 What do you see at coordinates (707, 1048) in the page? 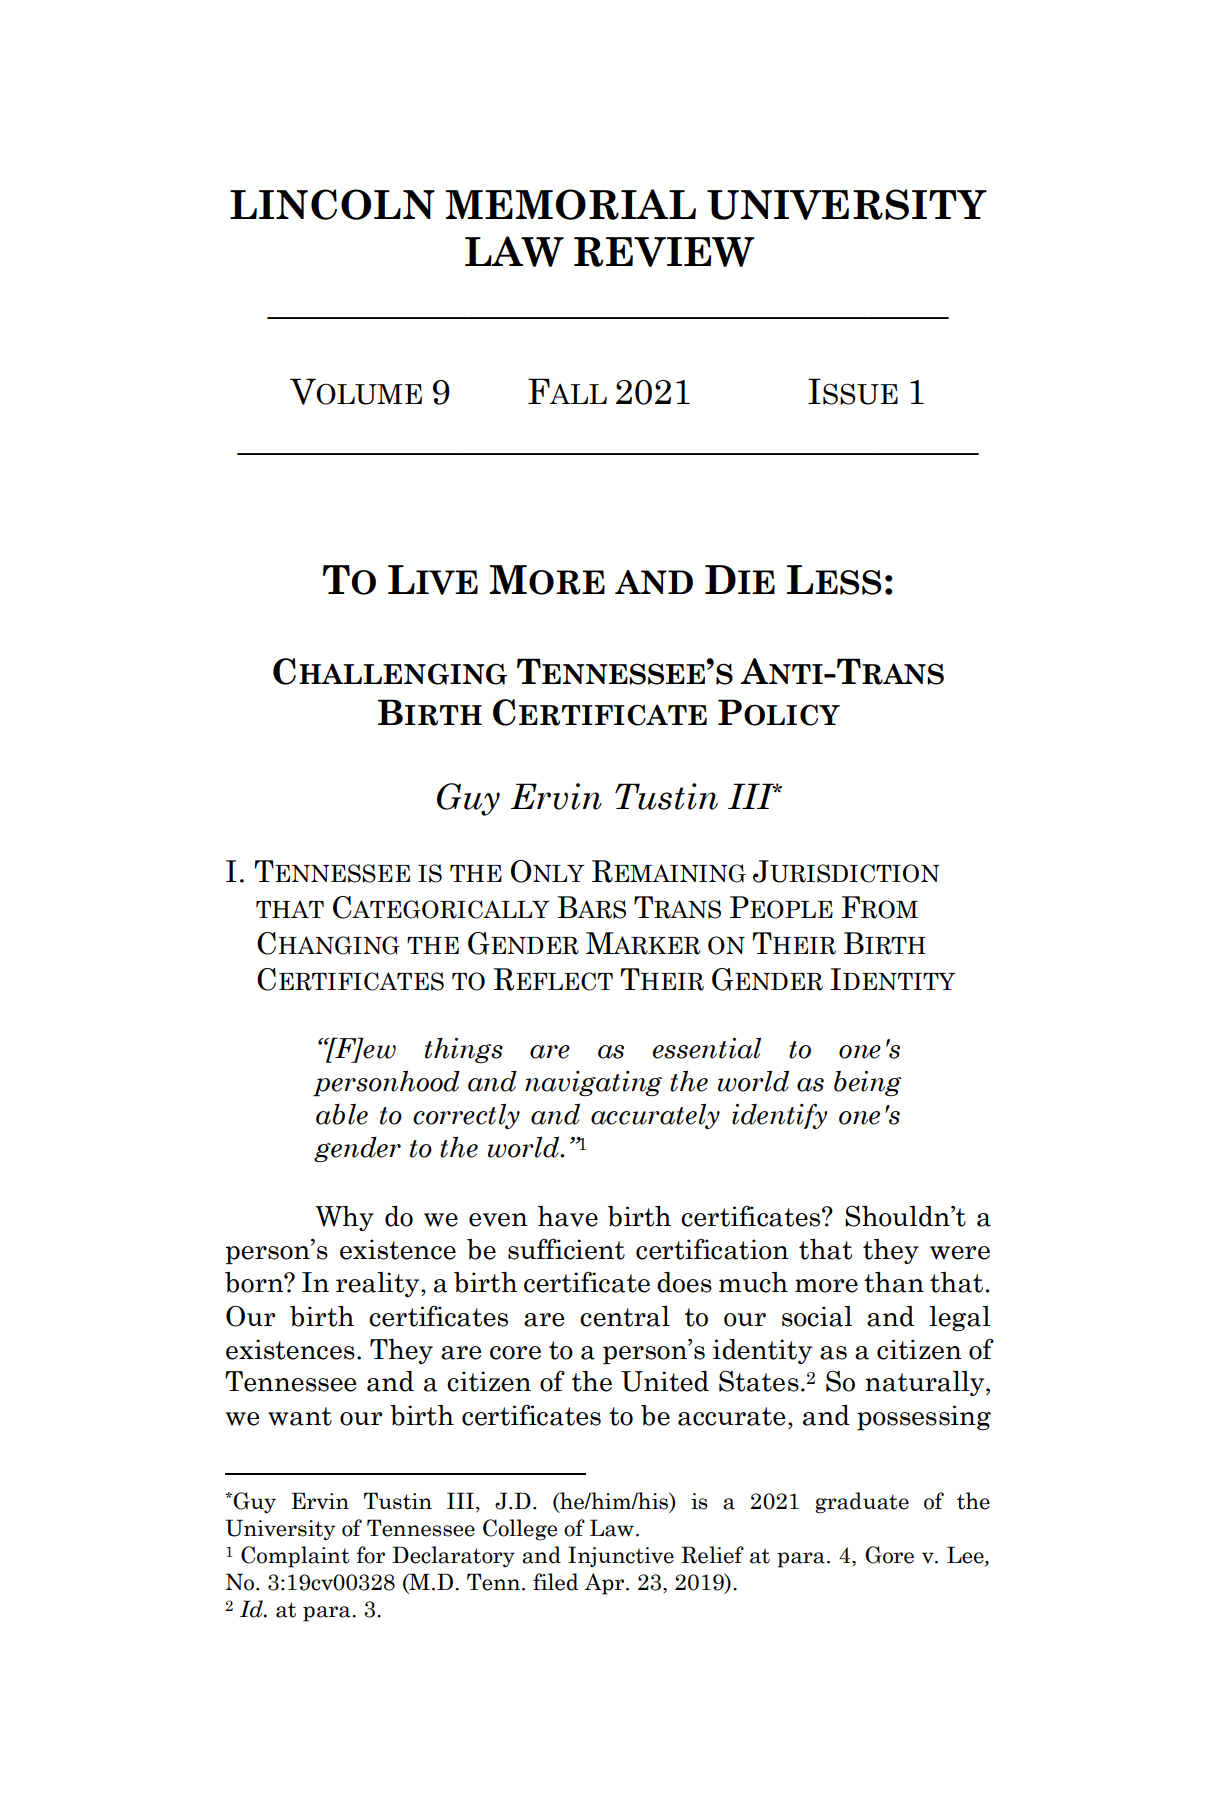
I see `essential` at bounding box center [707, 1048].
